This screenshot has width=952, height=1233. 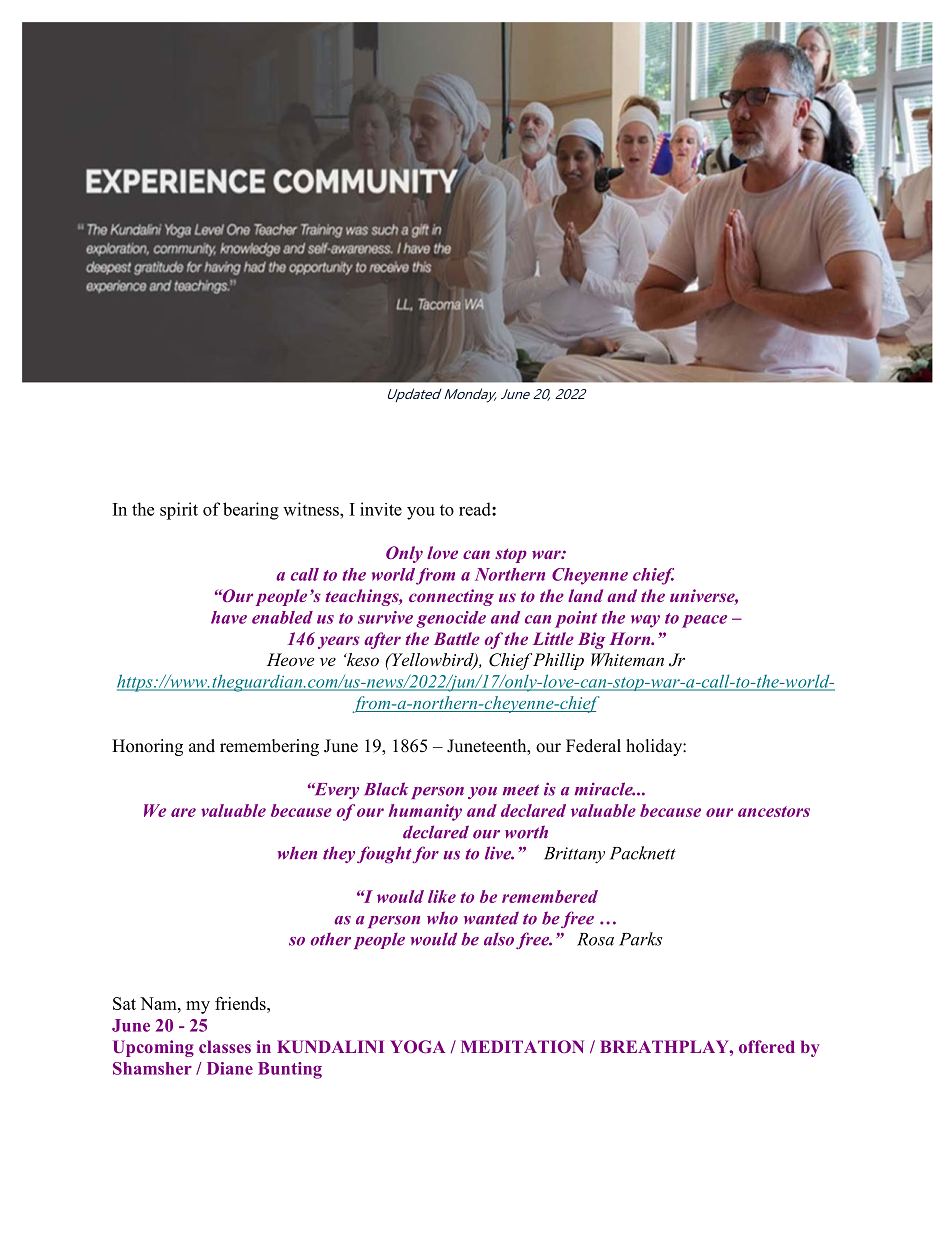 What do you see at coordinates (179, 511) in the screenshot?
I see `spirit` at bounding box center [179, 511].
